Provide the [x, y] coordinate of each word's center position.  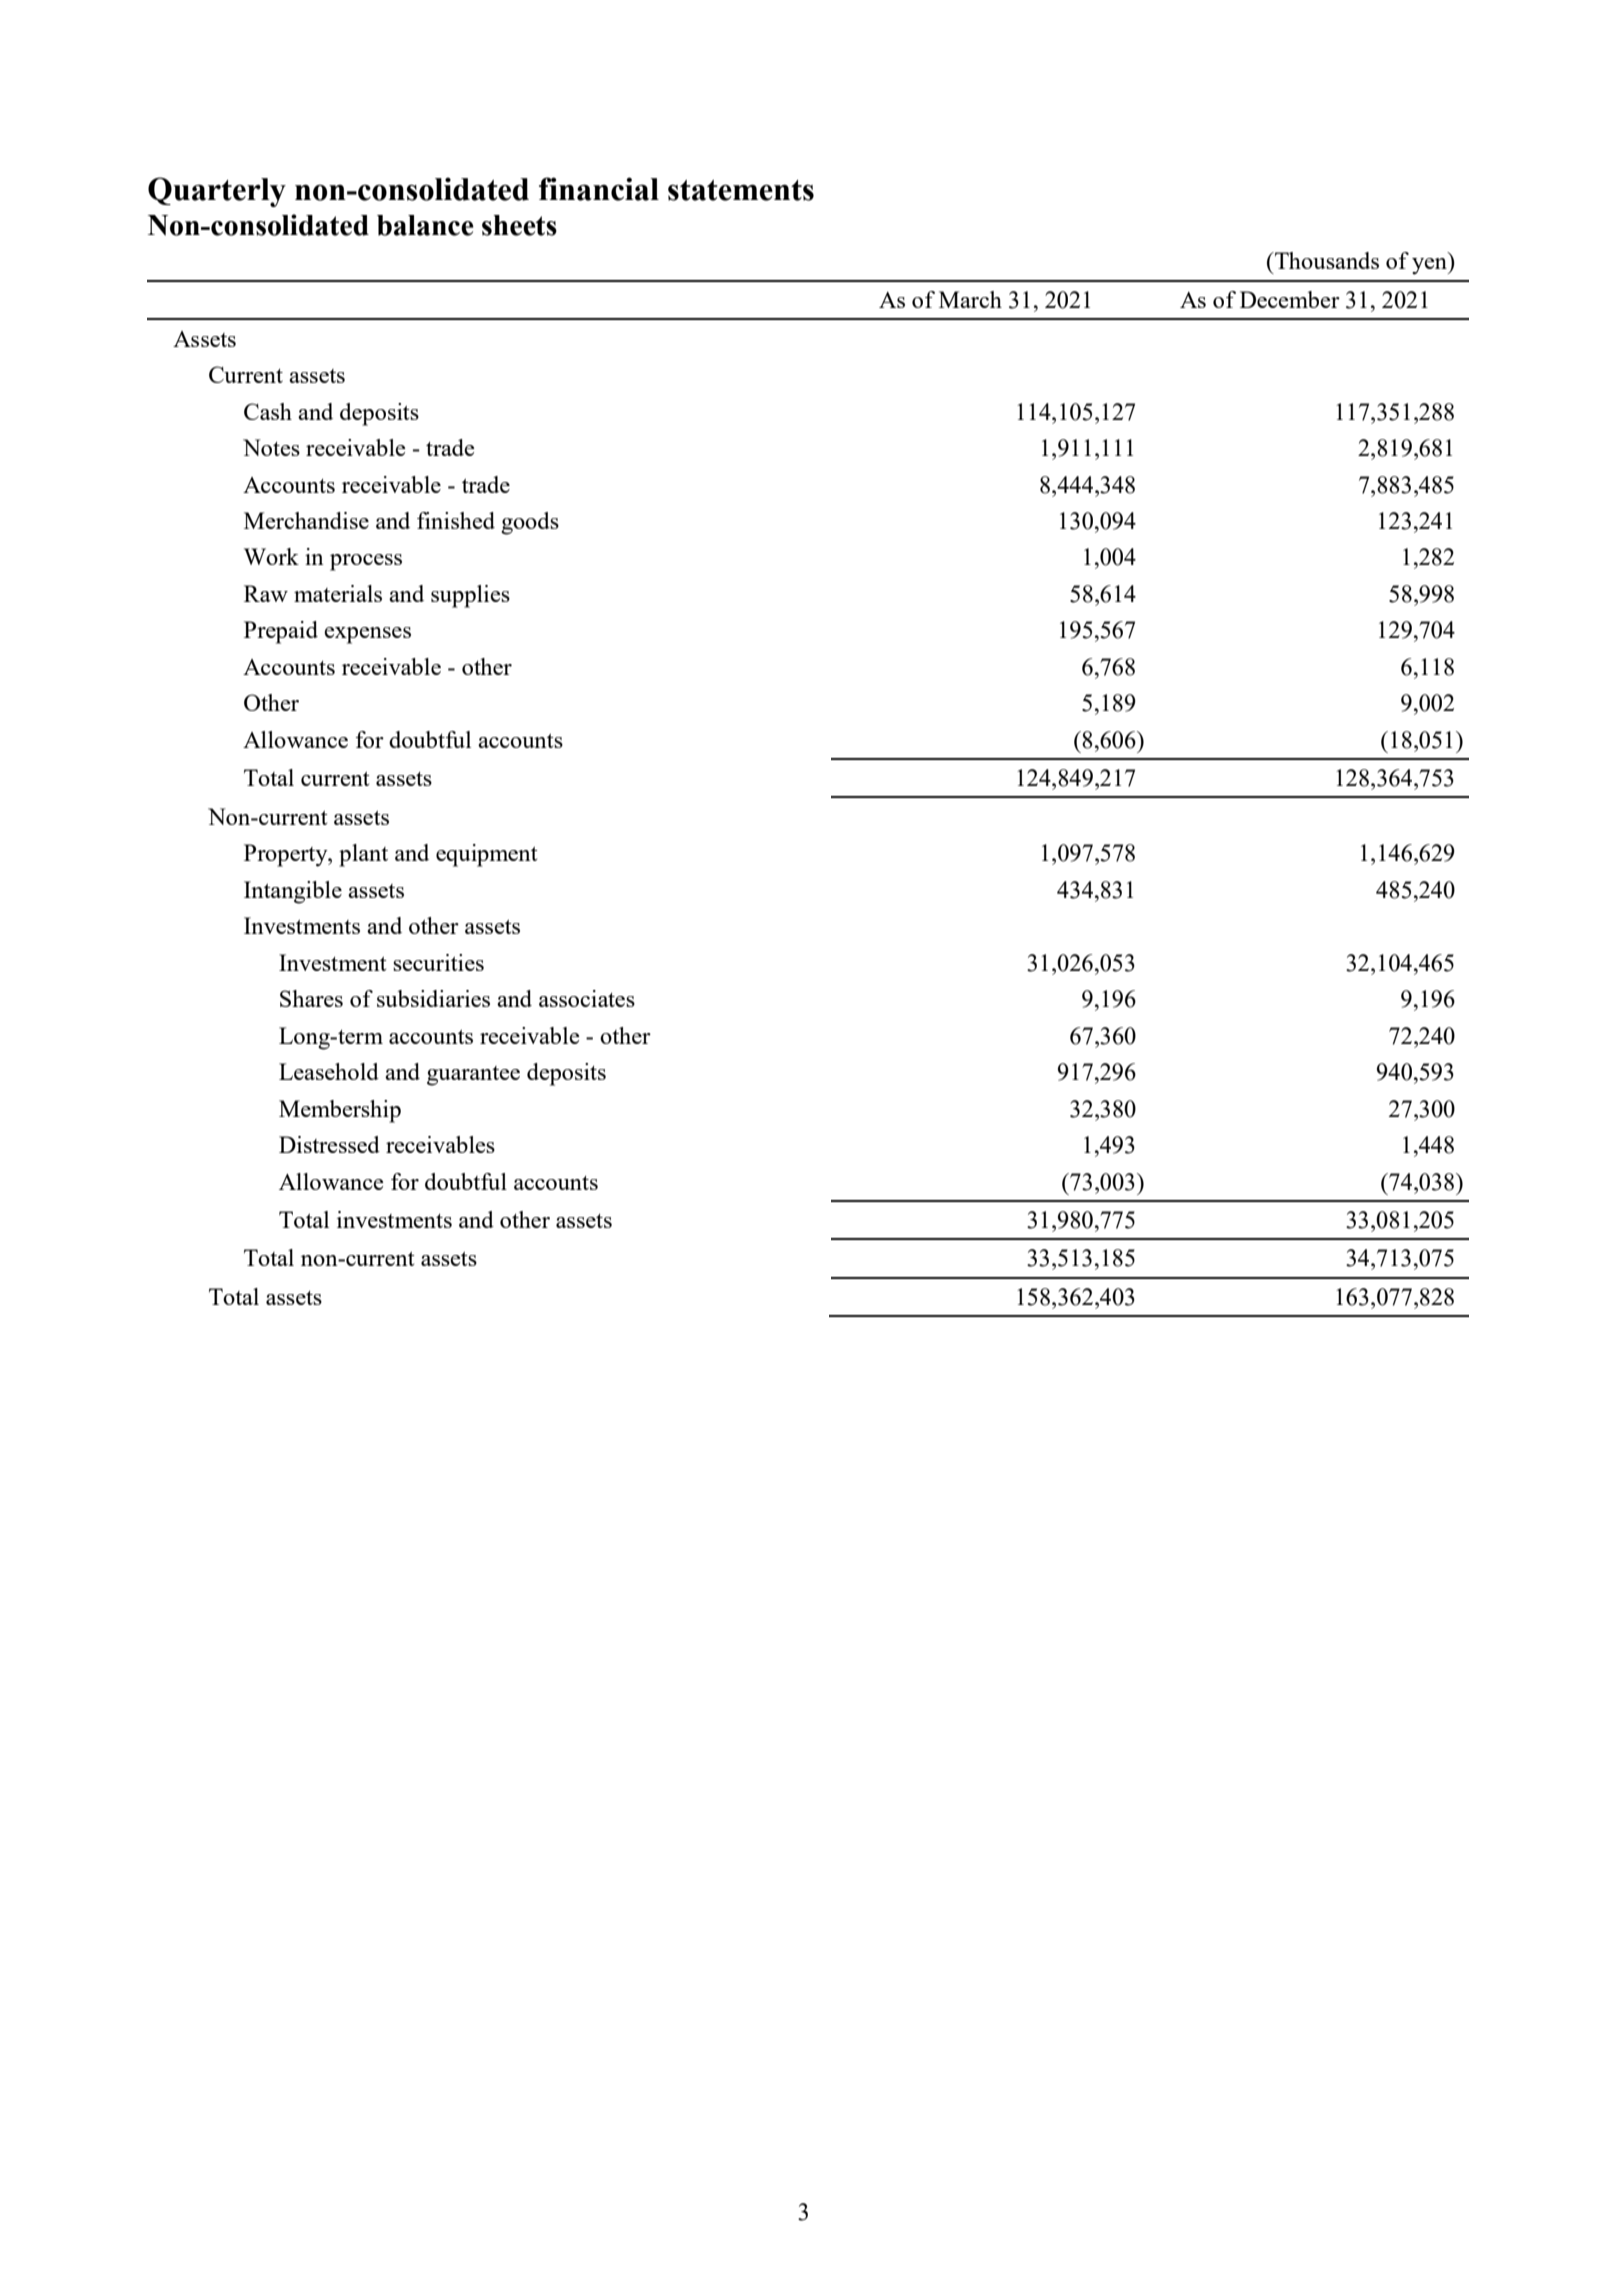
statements [741, 190]
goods [530, 523]
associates [587, 998]
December [1290, 299]
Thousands [1326, 260]
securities [438, 962]
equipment [487, 855]
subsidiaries [433, 998]
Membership [340, 1111]
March [970, 299]
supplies [470, 596]
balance [425, 225]
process [366, 562]
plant [363, 855]
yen [1430, 266]
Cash [268, 411]
